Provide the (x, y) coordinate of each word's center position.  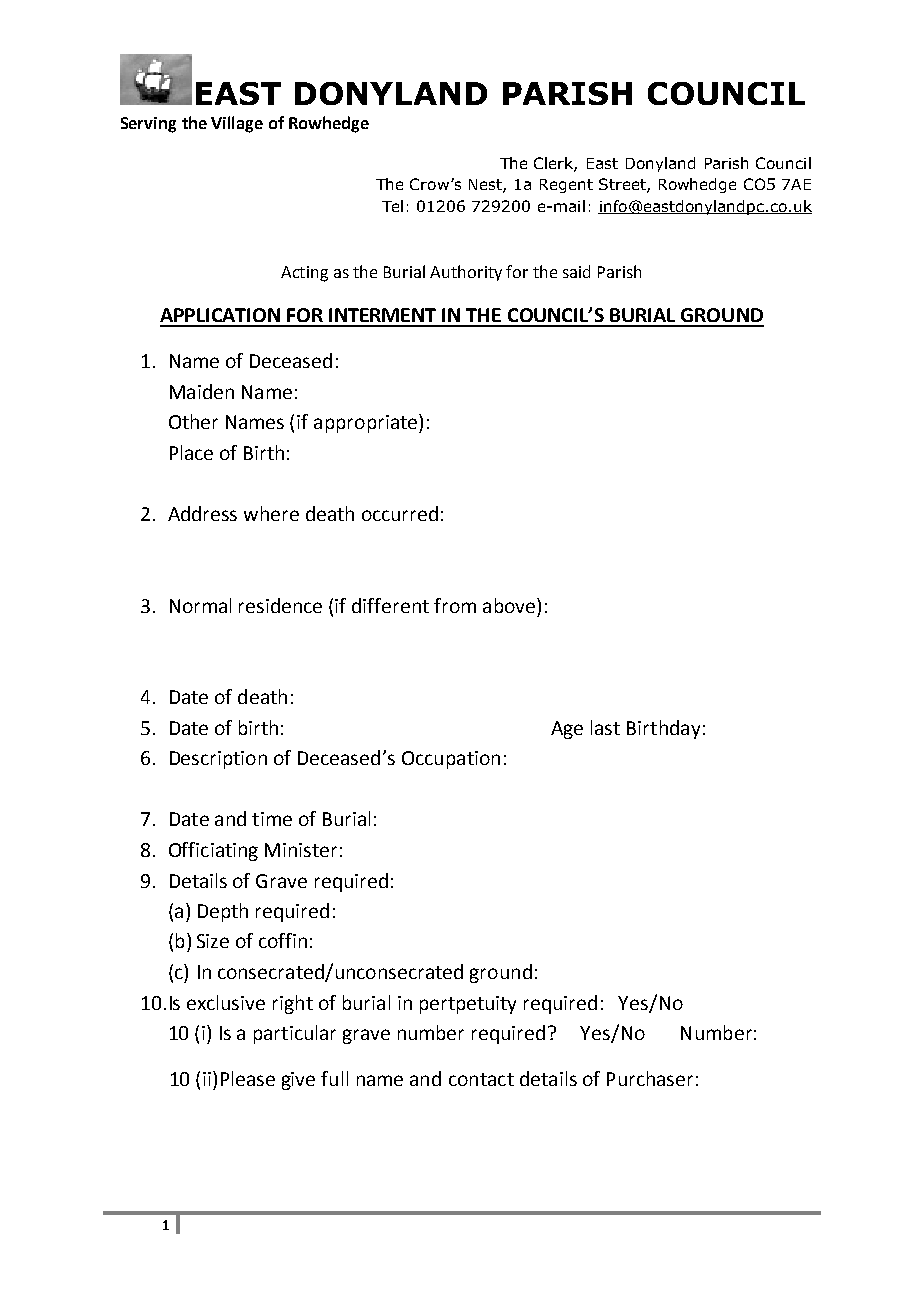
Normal (200, 605)
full (334, 1078)
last (605, 727)
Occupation (451, 760)
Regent (566, 186)
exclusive (226, 1002)
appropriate (367, 423)
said (576, 271)
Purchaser (650, 1078)
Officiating (213, 851)
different (390, 605)
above (510, 605)
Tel (392, 206)
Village (237, 124)
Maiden (202, 391)
